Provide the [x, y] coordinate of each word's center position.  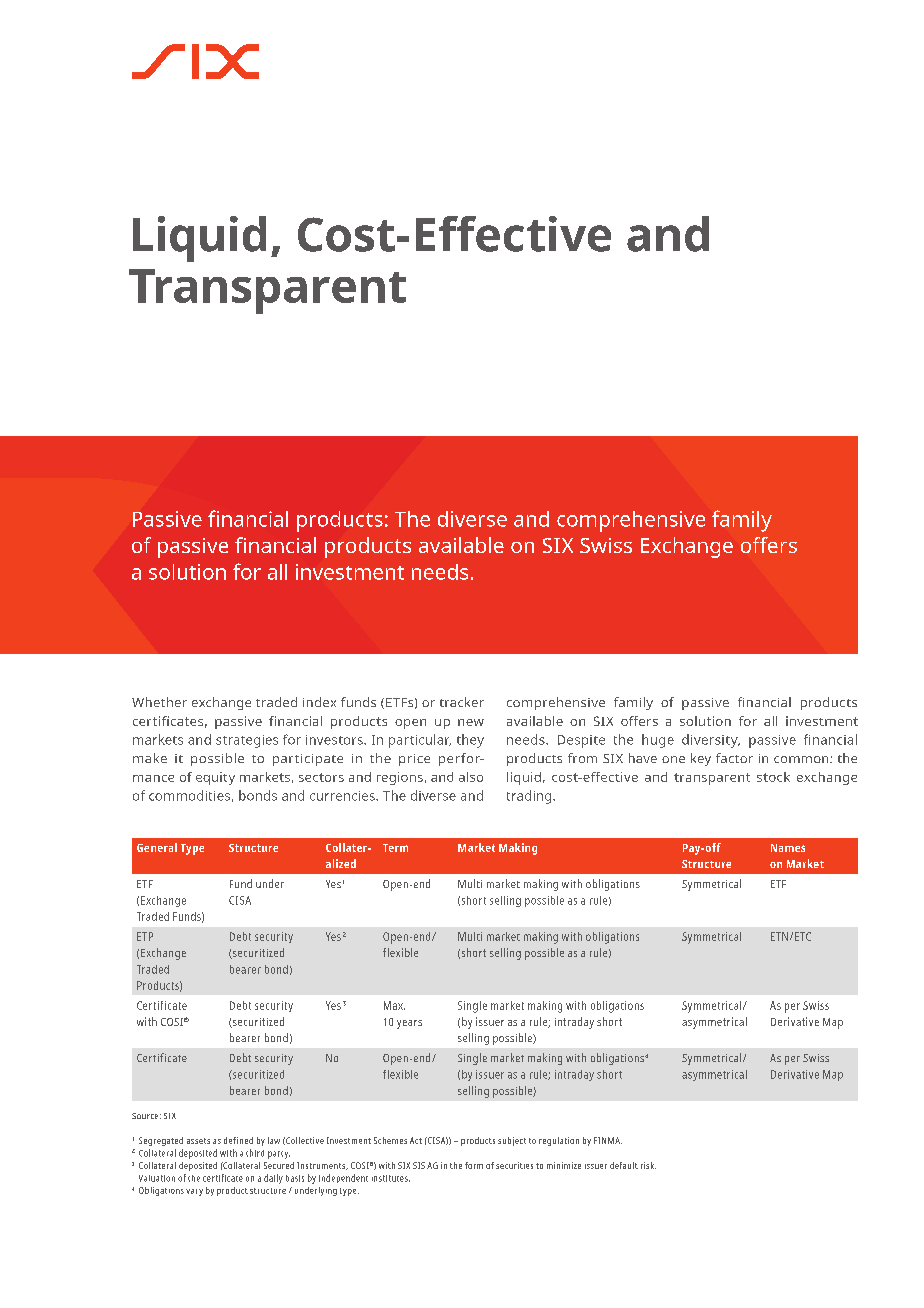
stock [773, 777]
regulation [559, 1141]
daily [273, 1179]
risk [648, 1165]
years [409, 1024]
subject [512, 1141]
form [474, 1165]
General [157, 847]
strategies [247, 741]
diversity [711, 741]
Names [788, 848]
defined [238, 1140]
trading [530, 797]
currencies [343, 796]
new [471, 722]
